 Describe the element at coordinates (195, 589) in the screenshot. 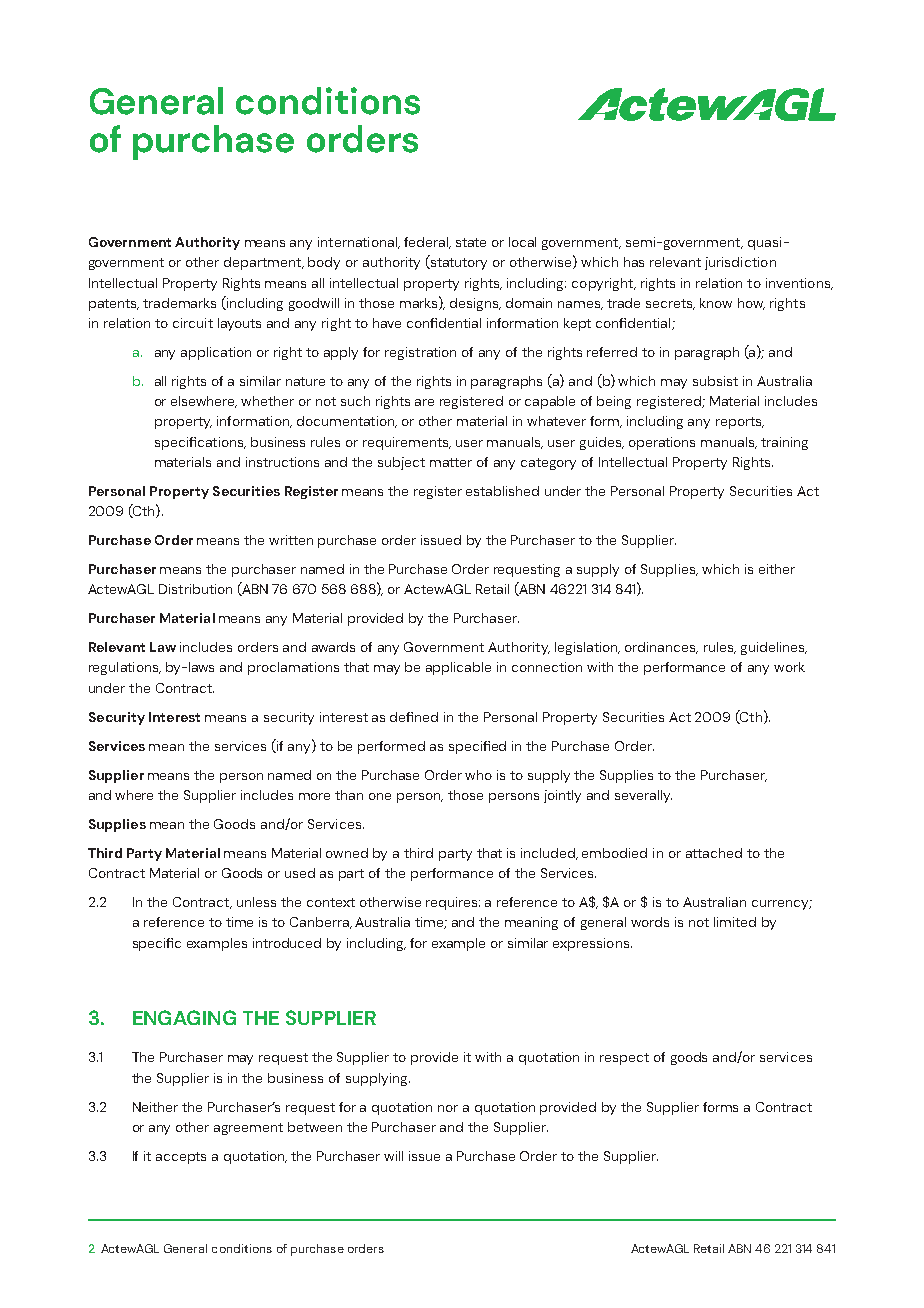

I see `Distribution` at that location.
